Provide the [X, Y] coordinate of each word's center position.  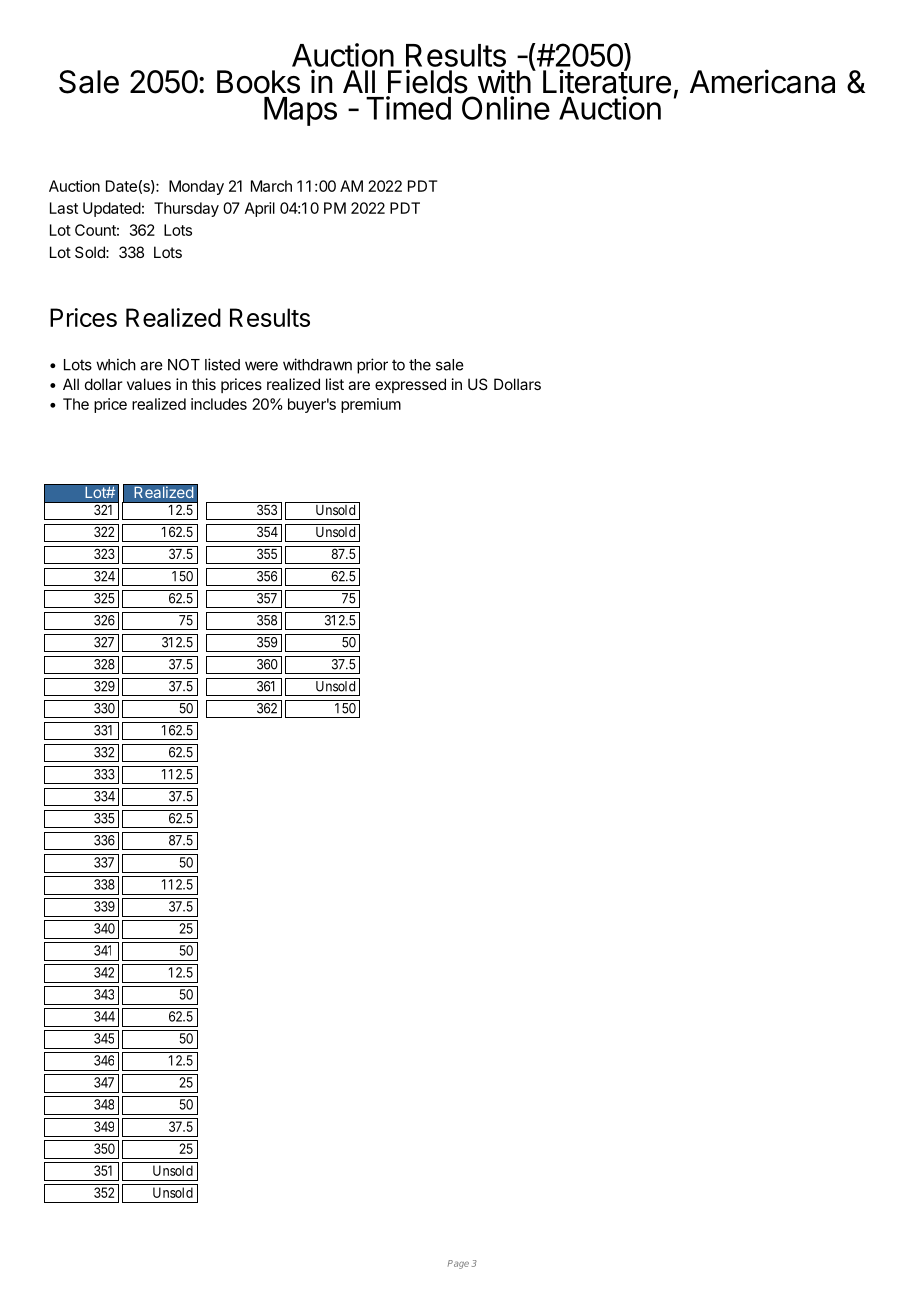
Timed [408, 108]
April [260, 209]
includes [219, 404]
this [204, 384]
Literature [607, 81]
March [271, 186]
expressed [410, 385]
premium [371, 405]
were [261, 366]
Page [458, 1264]
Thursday [186, 209]
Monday [196, 187]
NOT [184, 365]
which [116, 364]
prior [372, 366]
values [149, 384]
